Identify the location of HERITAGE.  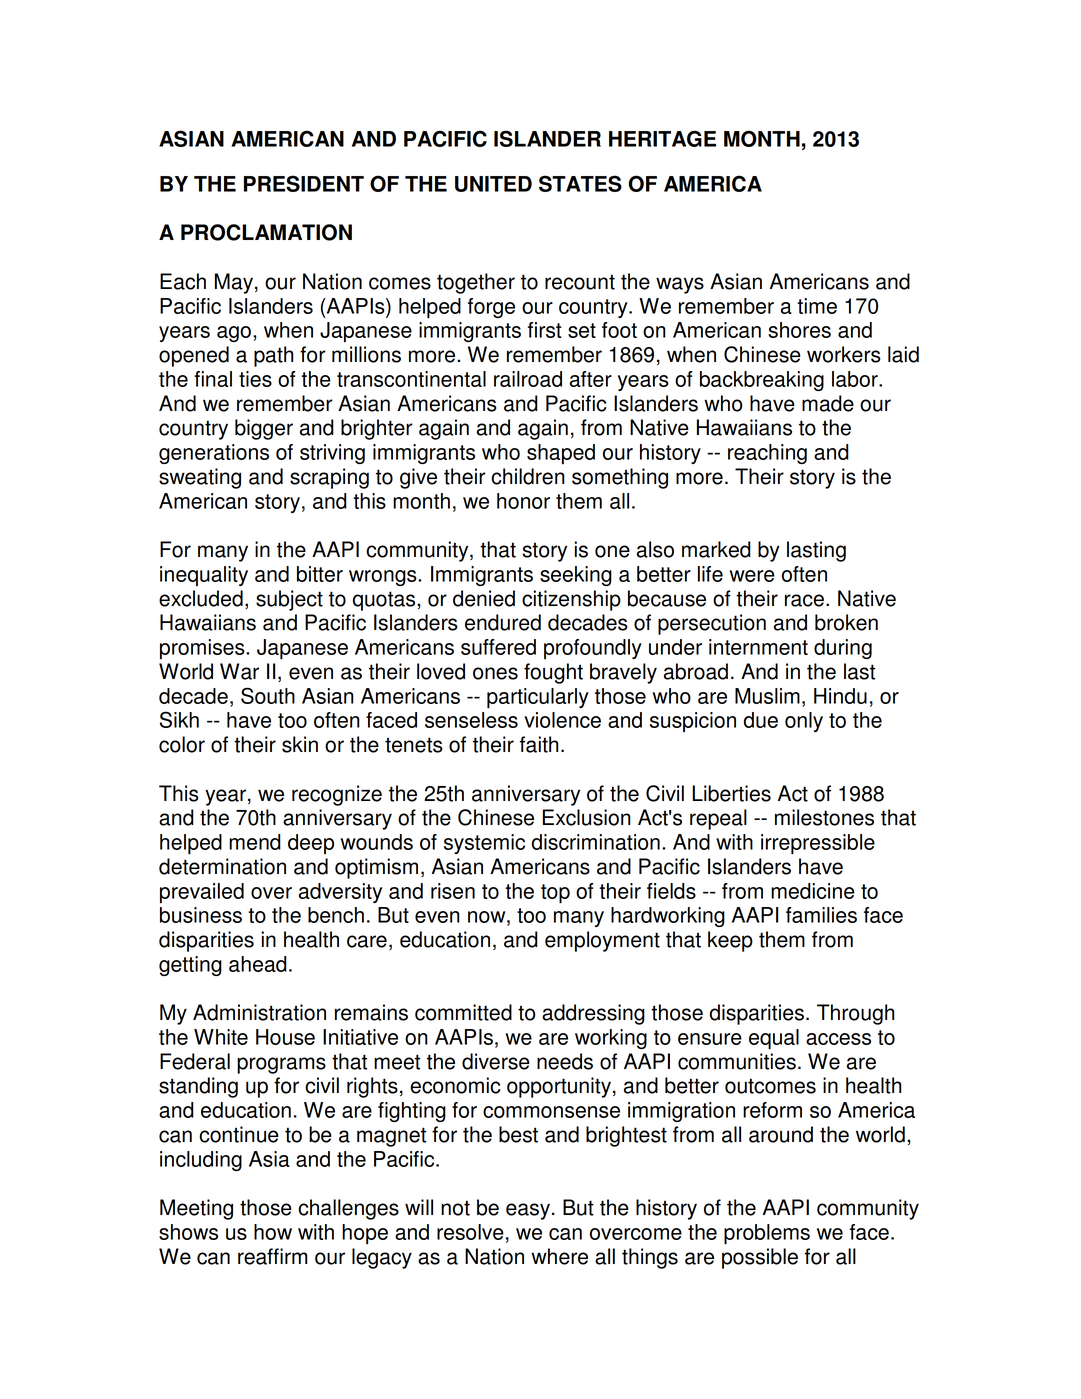
(662, 138).
